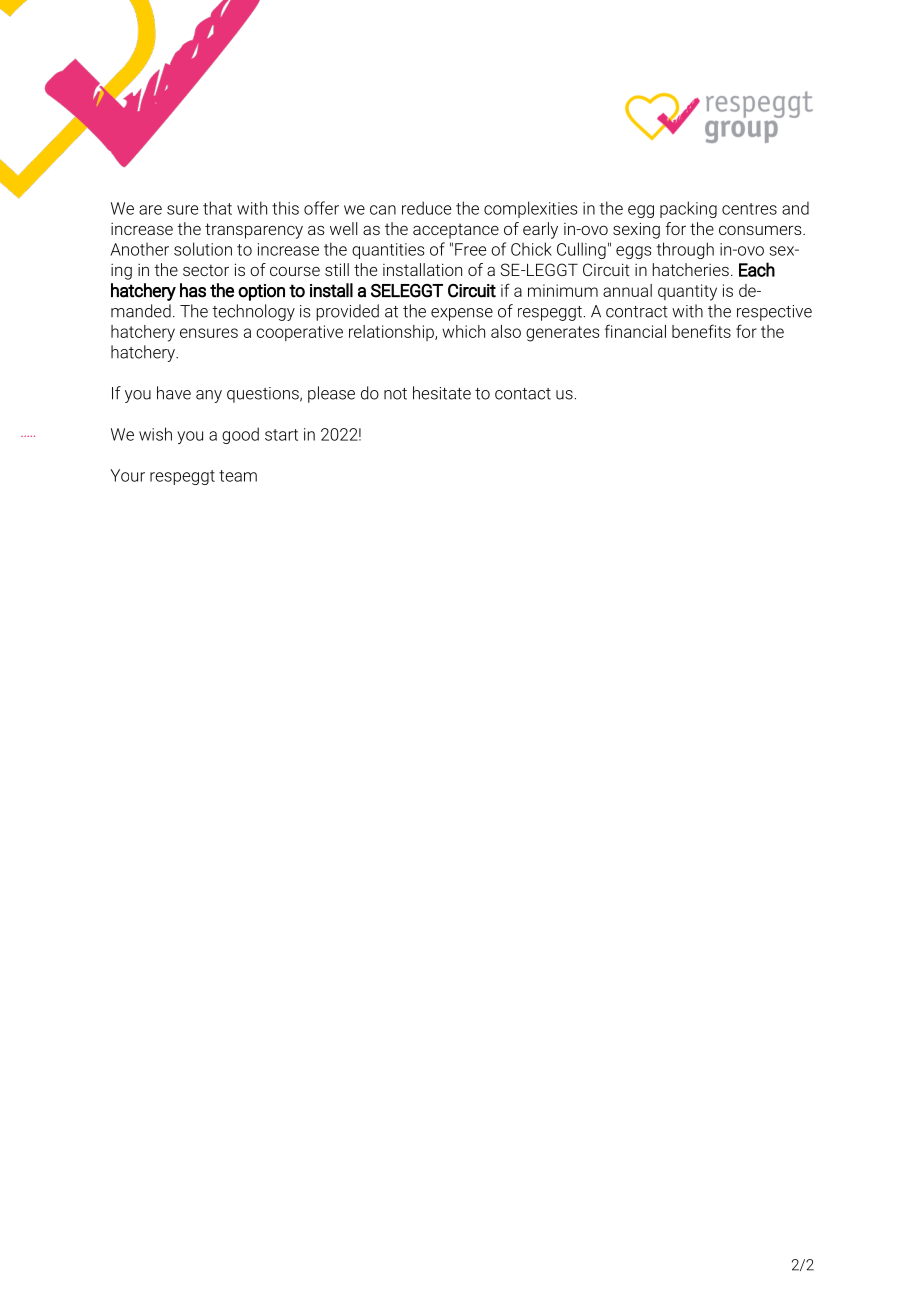  I want to click on good, so click(240, 435).
